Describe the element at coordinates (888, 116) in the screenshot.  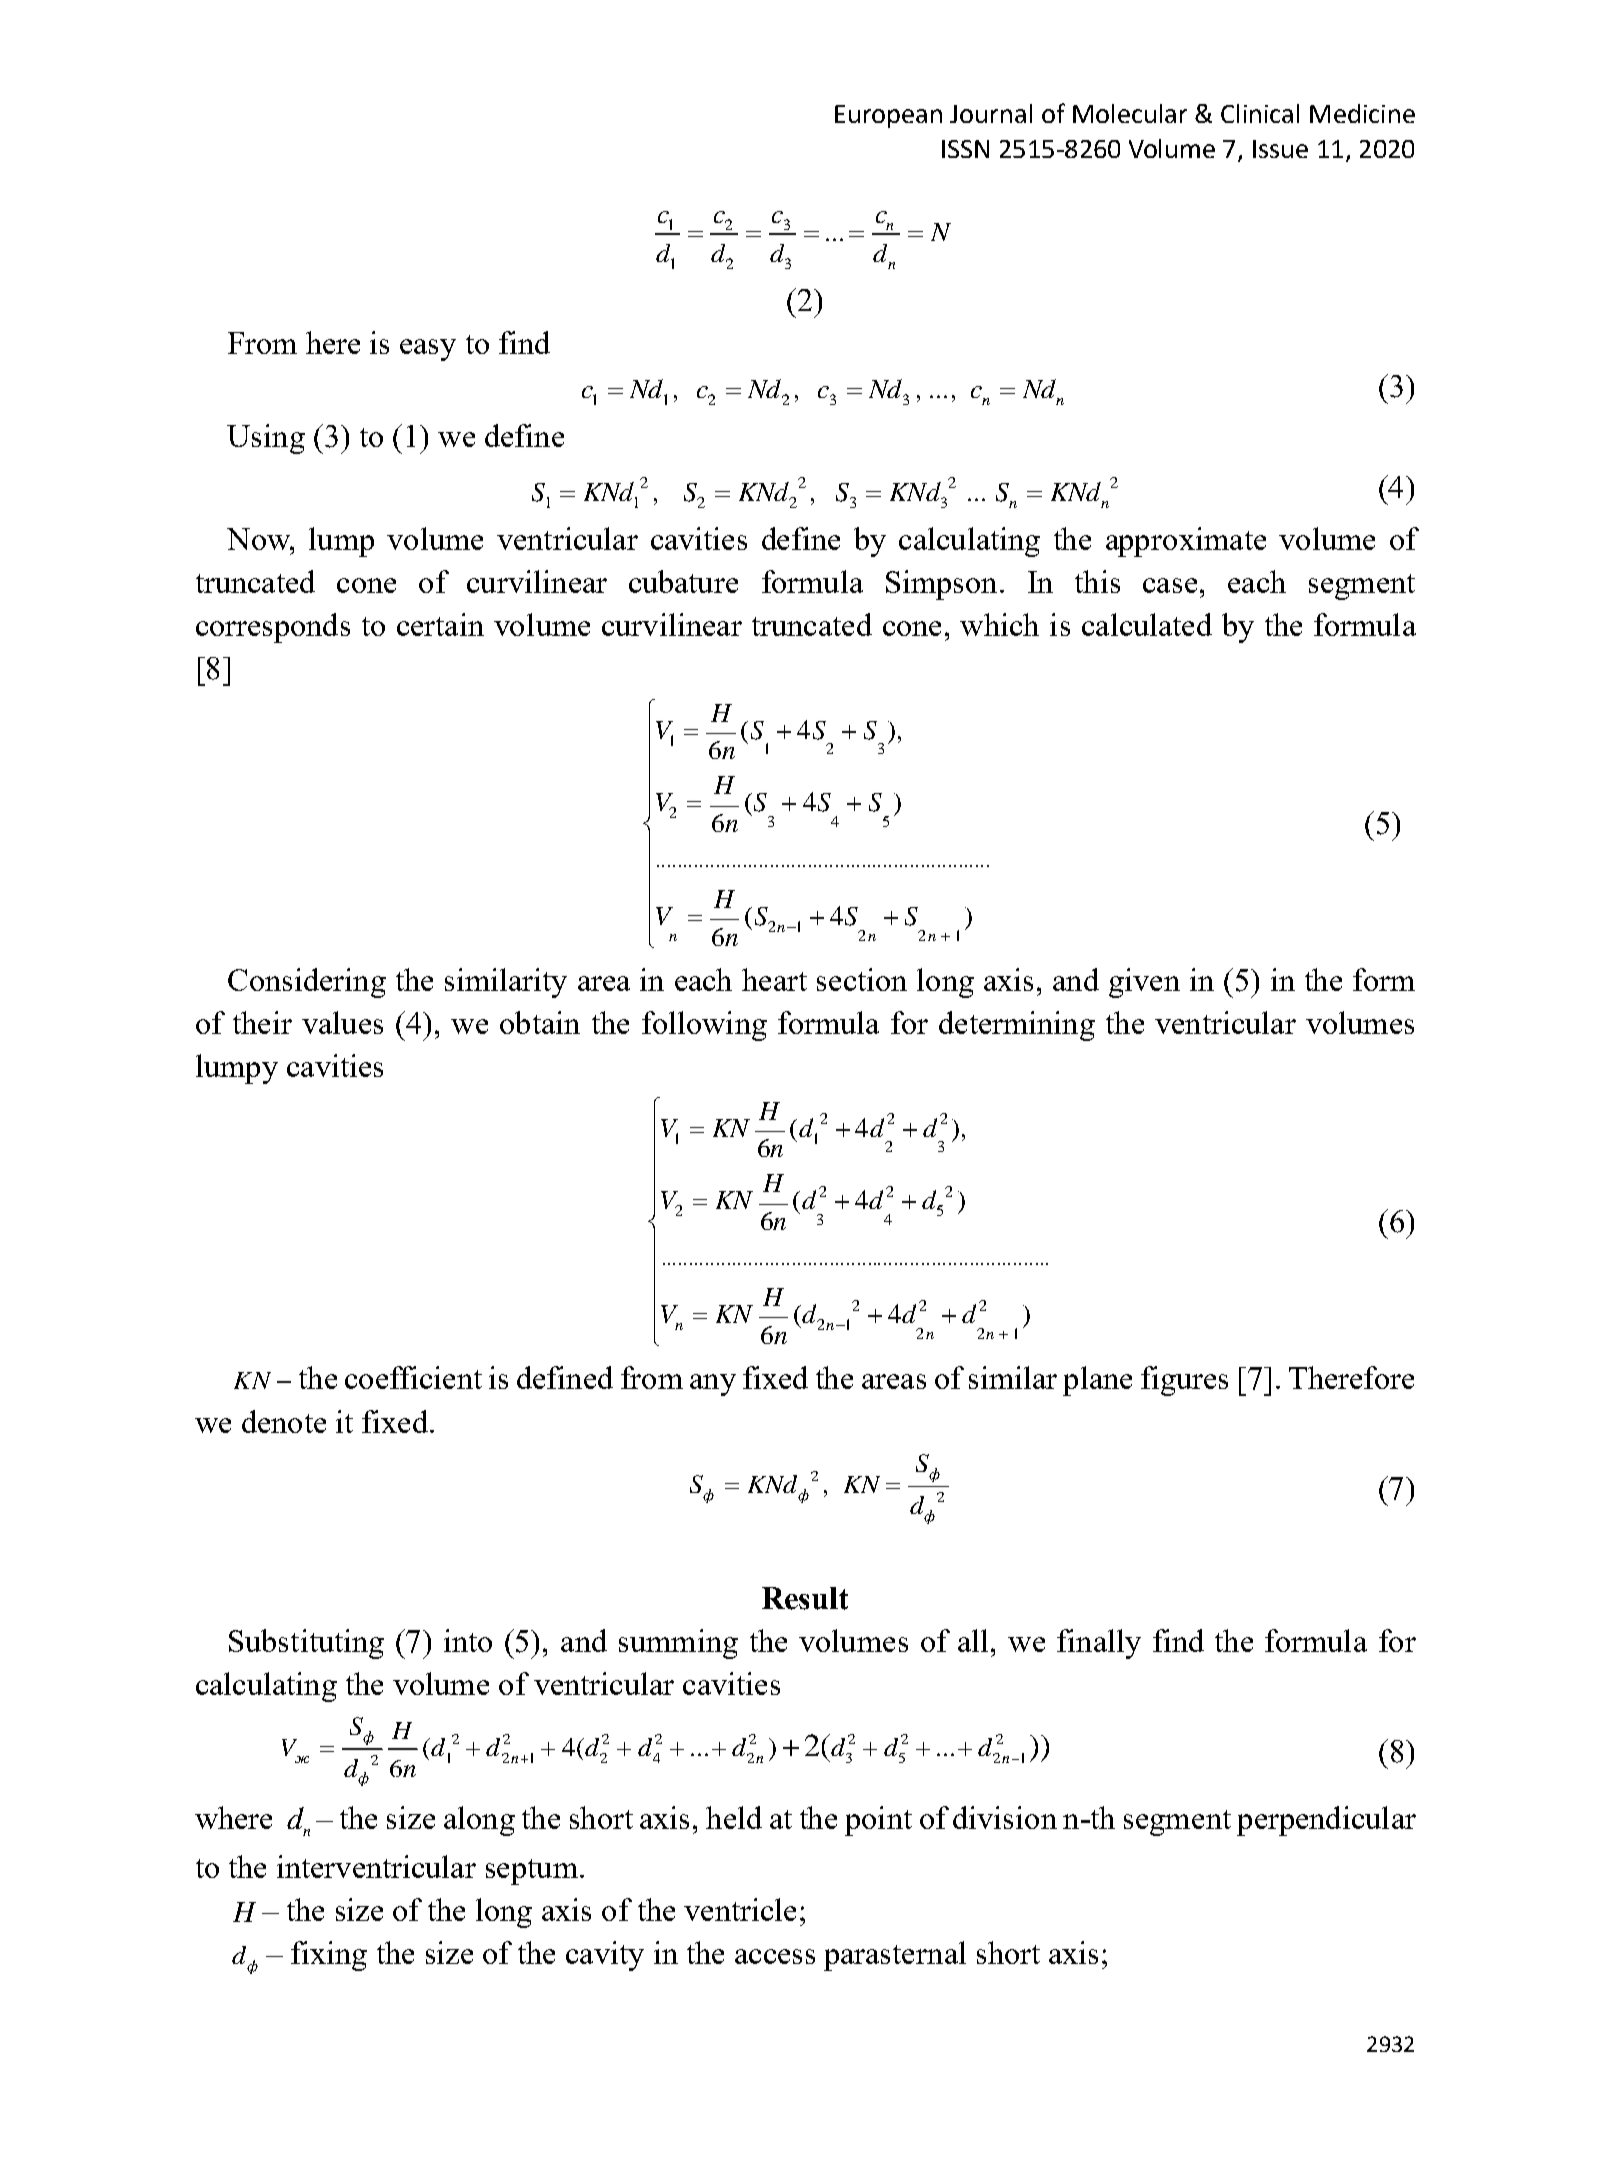
I see `European` at that location.
